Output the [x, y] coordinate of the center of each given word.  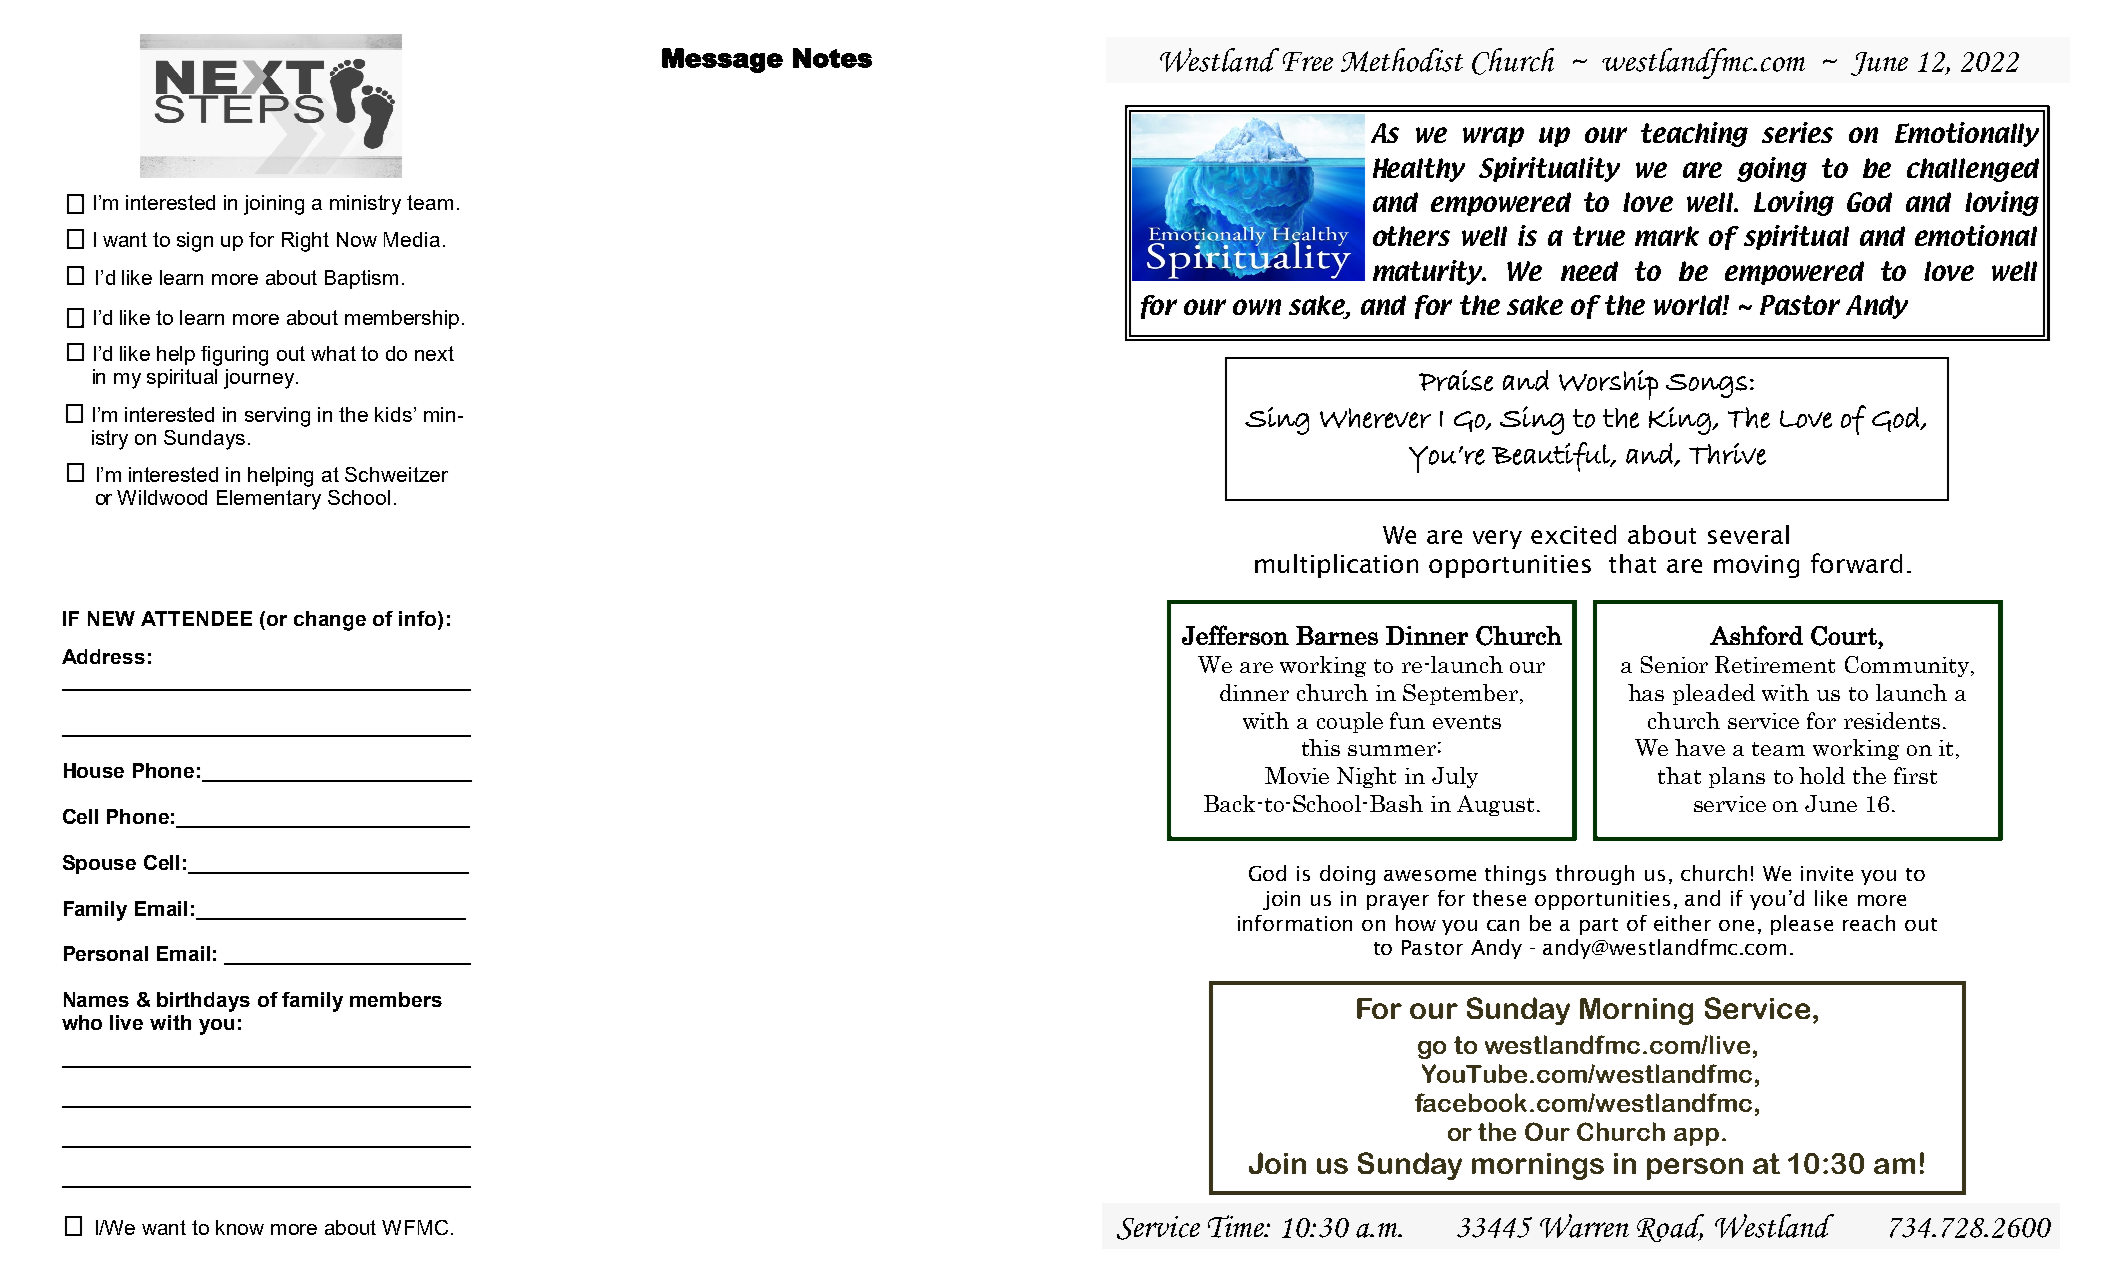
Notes [832, 58]
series [1797, 132]
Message [722, 60]
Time [1237, 1226]
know [240, 1227]
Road [1670, 1228]
